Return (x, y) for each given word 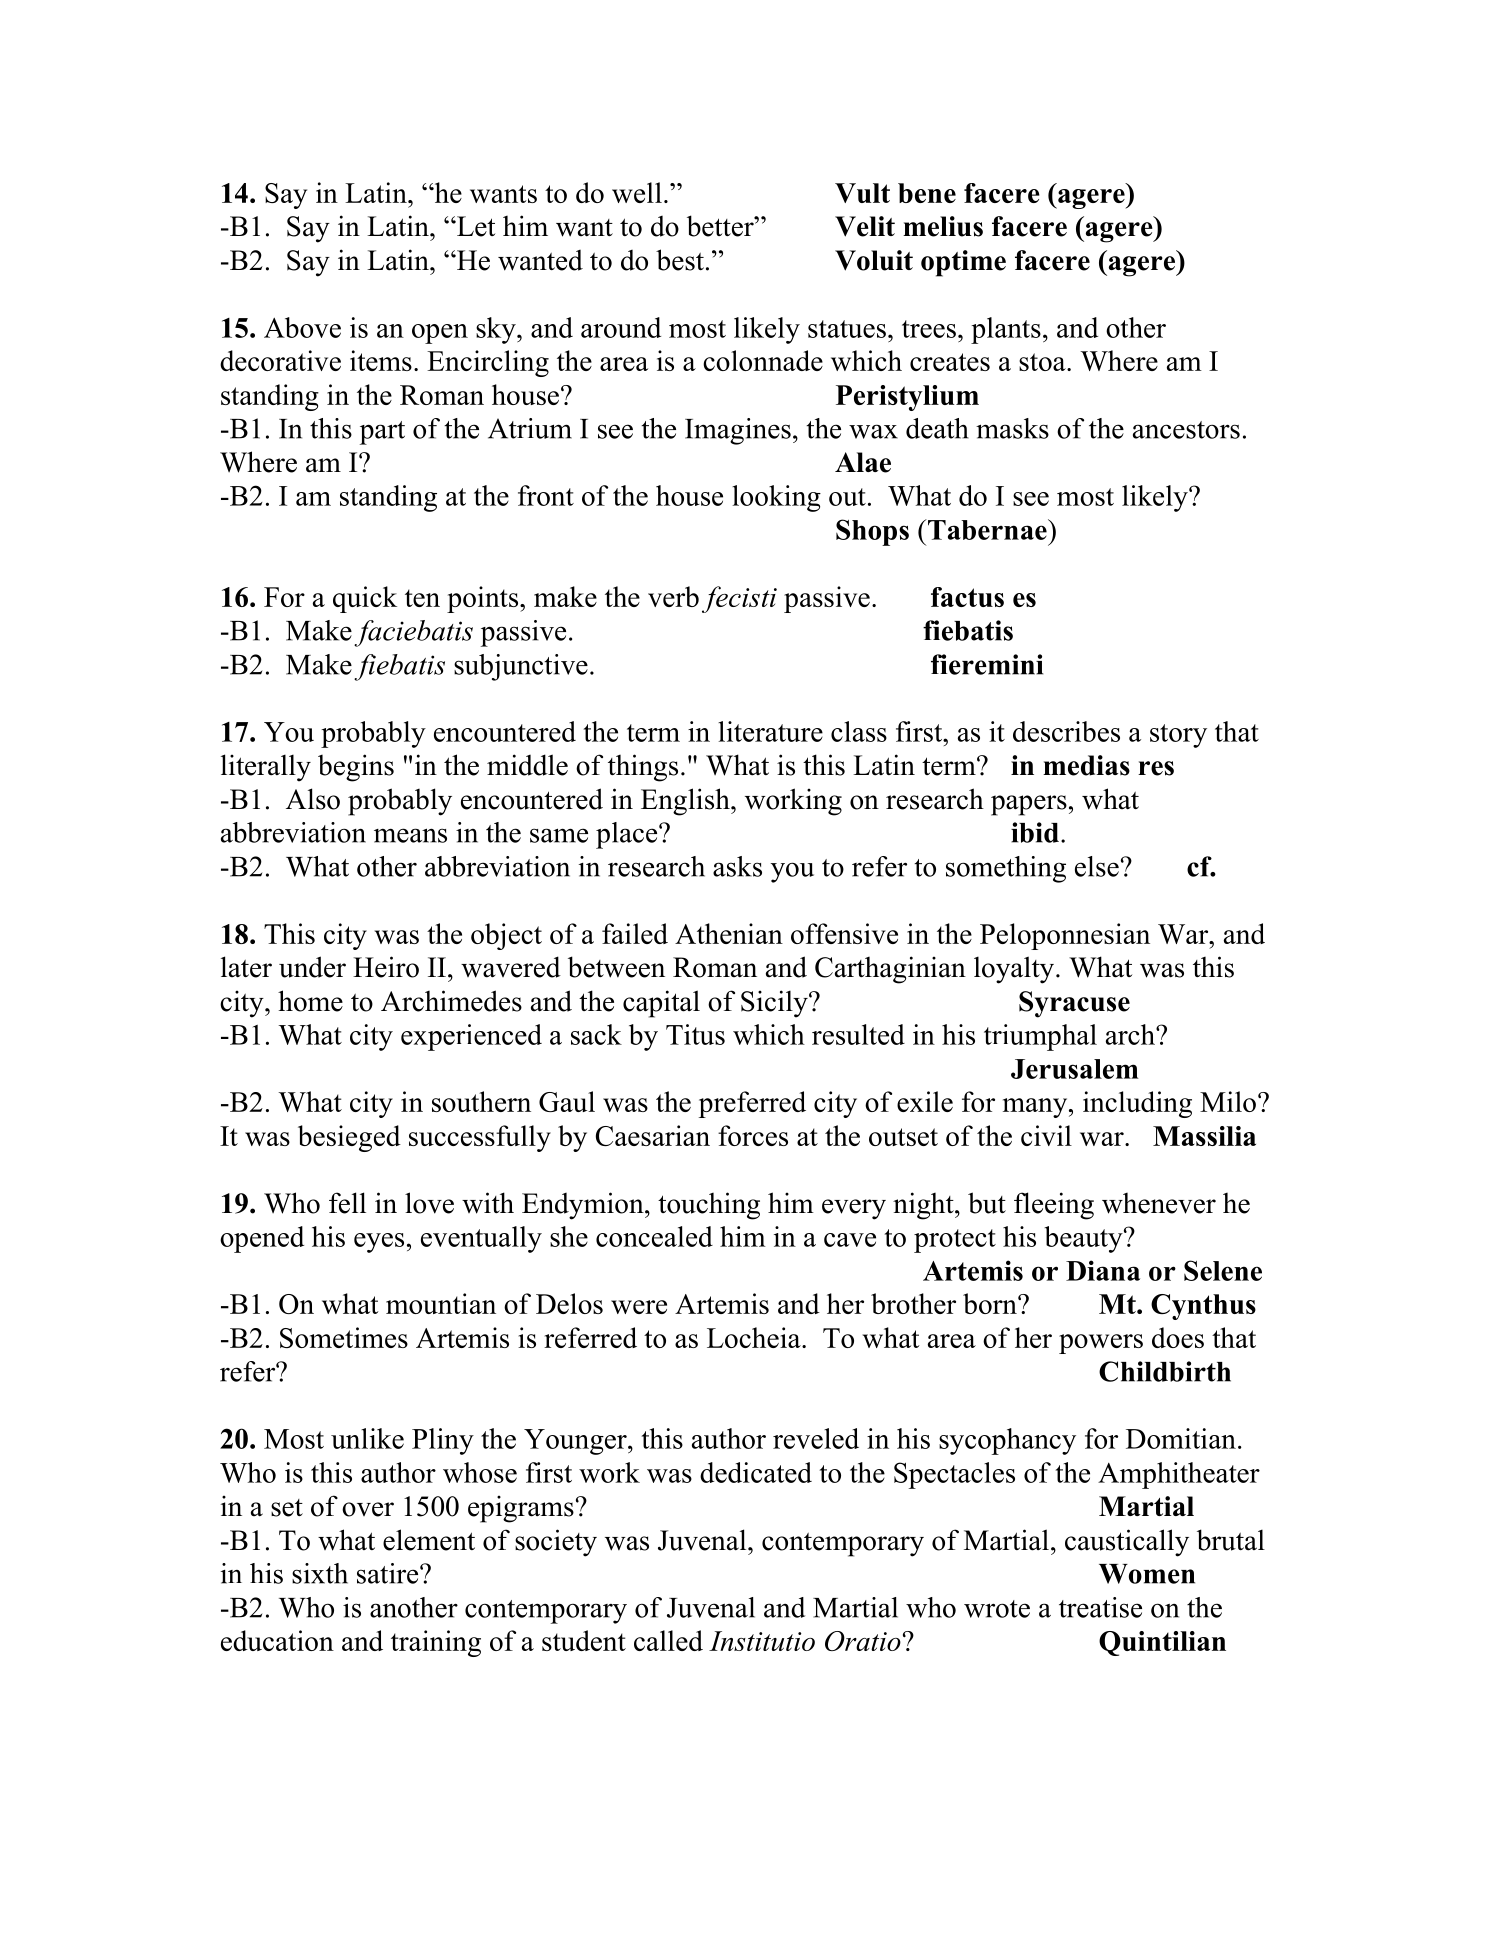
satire (389, 1573)
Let (475, 226)
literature (770, 731)
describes (1066, 731)
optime (963, 263)
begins (356, 768)
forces (753, 1135)
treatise (1100, 1607)
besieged (349, 1138)
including (1137, 1104)
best (680, 260)
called (668, 1640)
